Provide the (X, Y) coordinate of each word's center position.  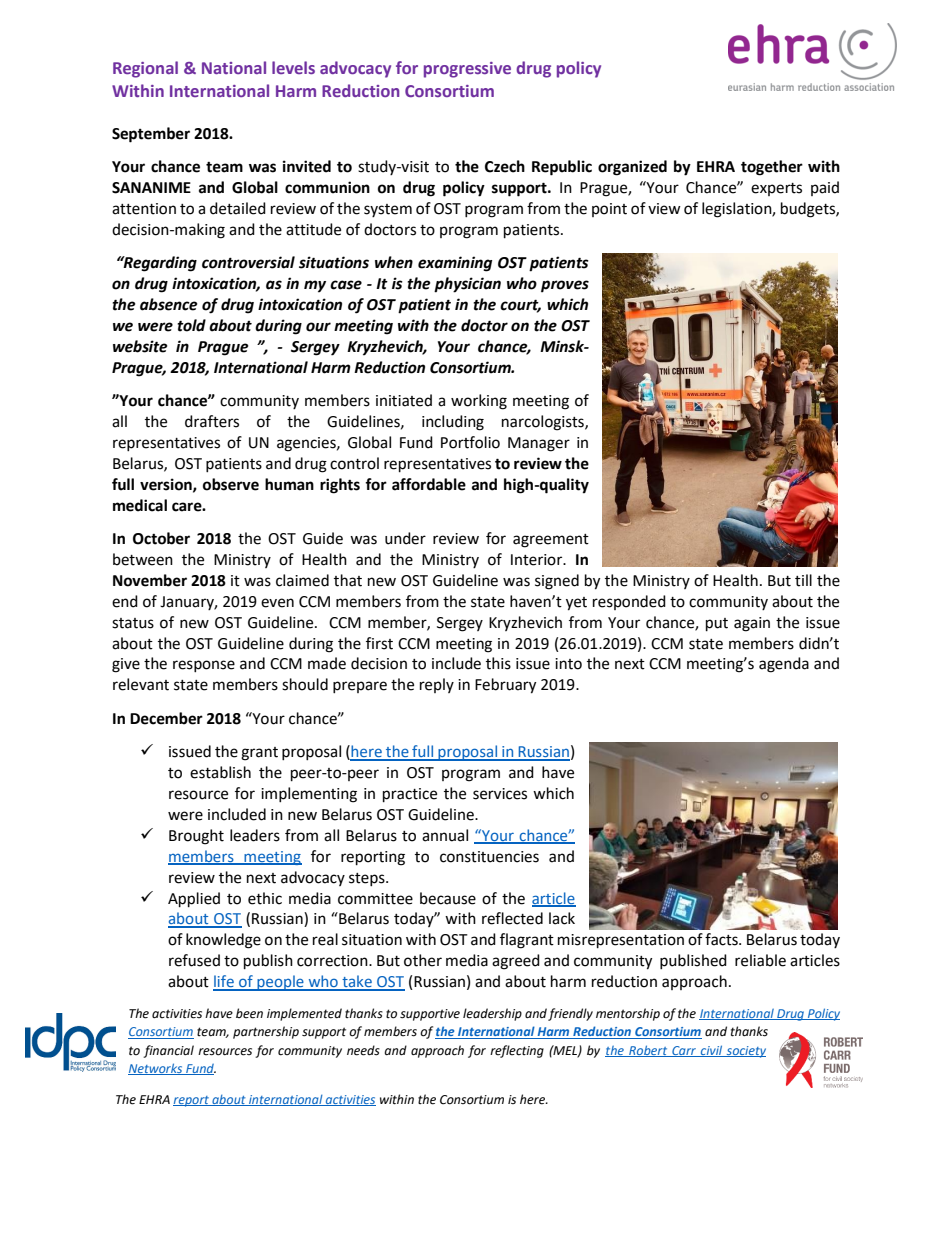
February (505, 686)
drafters (212, 421)
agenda (784, 665)
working (479, 402)
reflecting (517, 1051)
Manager (539, 444)
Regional (145, 69)
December (166, 718)
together (772, 168)
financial (168, 1051)
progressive (467, 70)
